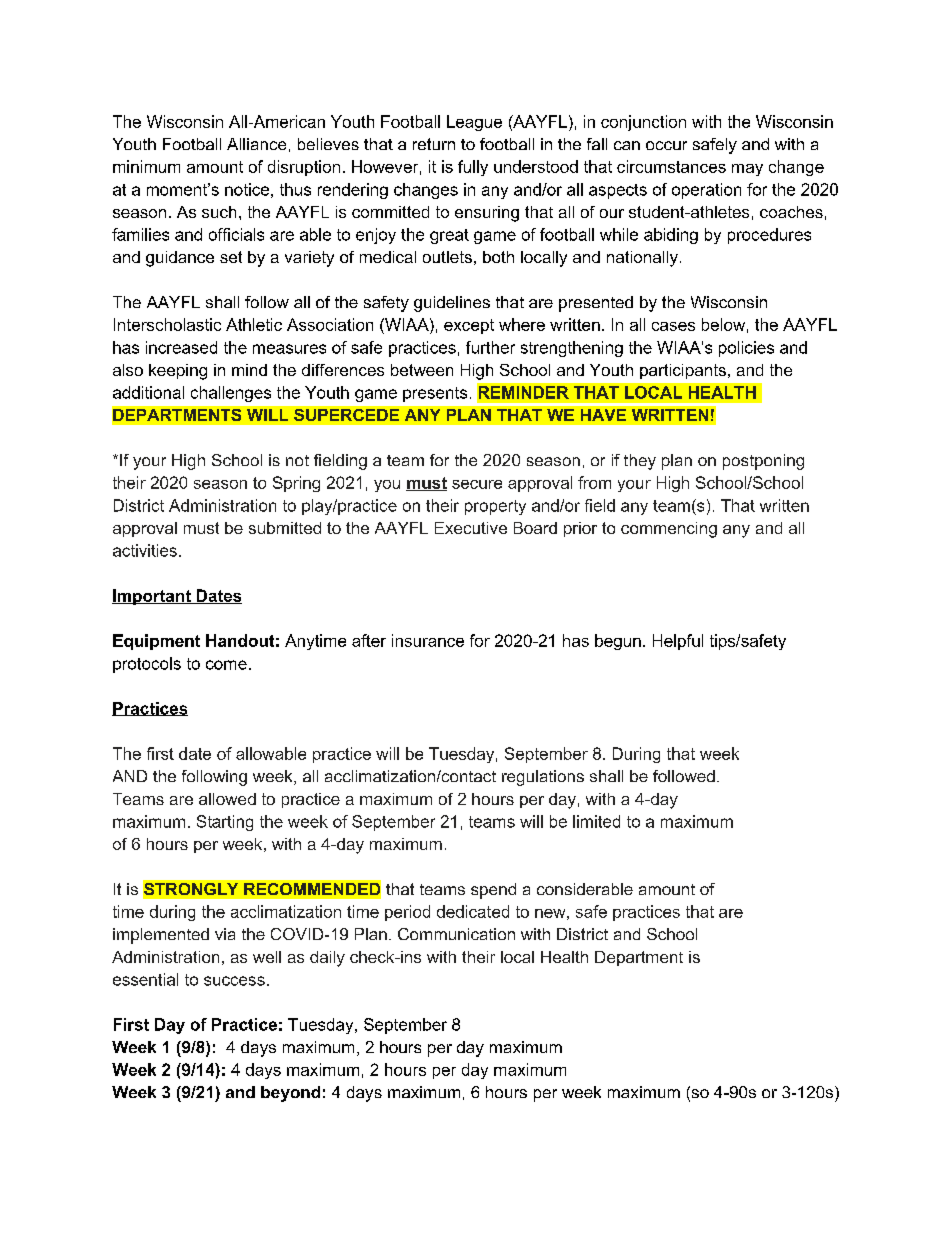 The image size is (952, 1233). I want to click on beyond, so click(290, 1094).
